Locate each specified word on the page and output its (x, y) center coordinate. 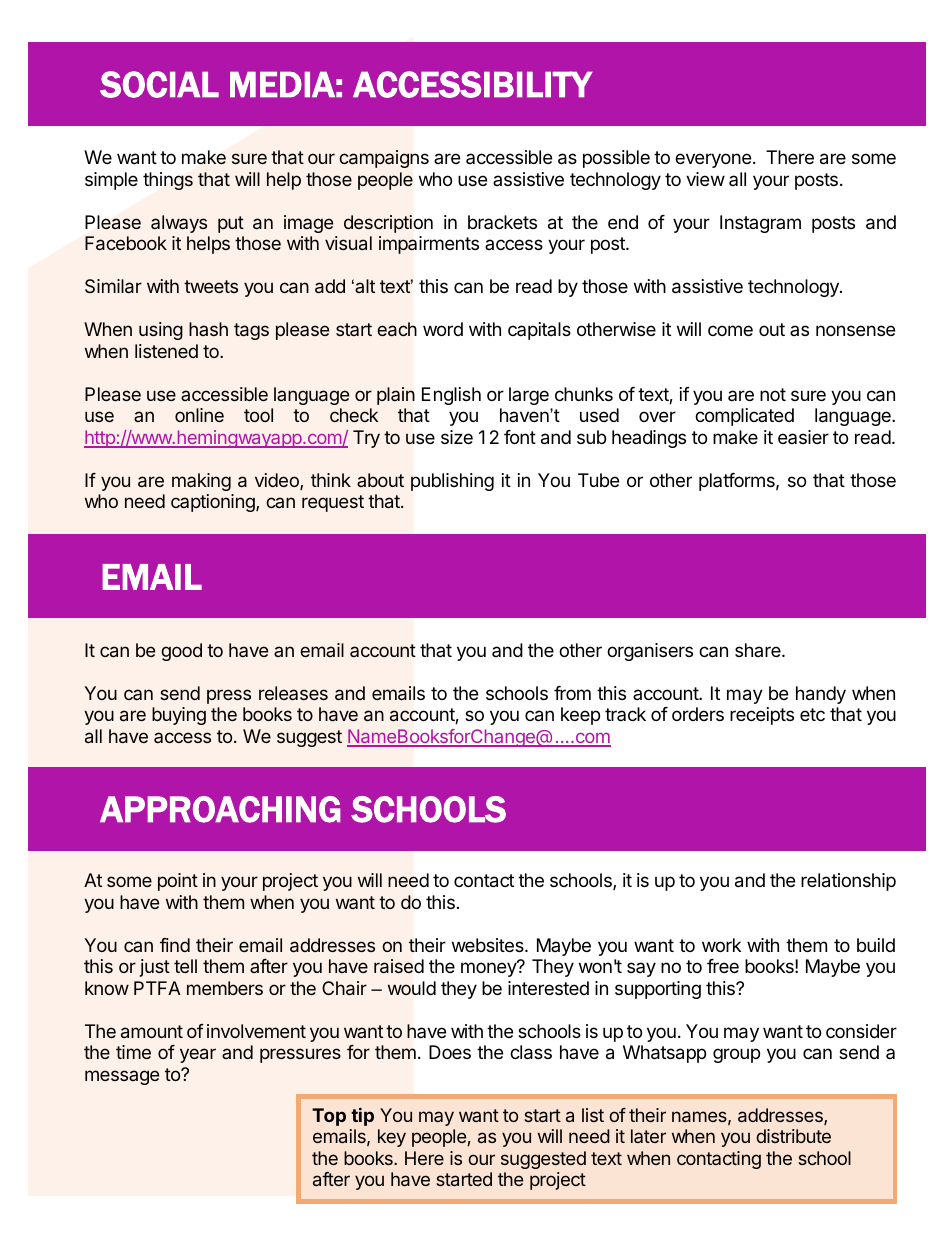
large (529, 396)
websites (489, 945)
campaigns (384, 159)
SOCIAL (159, 84)
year (198, 1055)
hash (208, 329)
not (773, 394)
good (181, 652)
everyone (713, 160)
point (178, 882)
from (572, 693)
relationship (848, 882)
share (759, 650)
